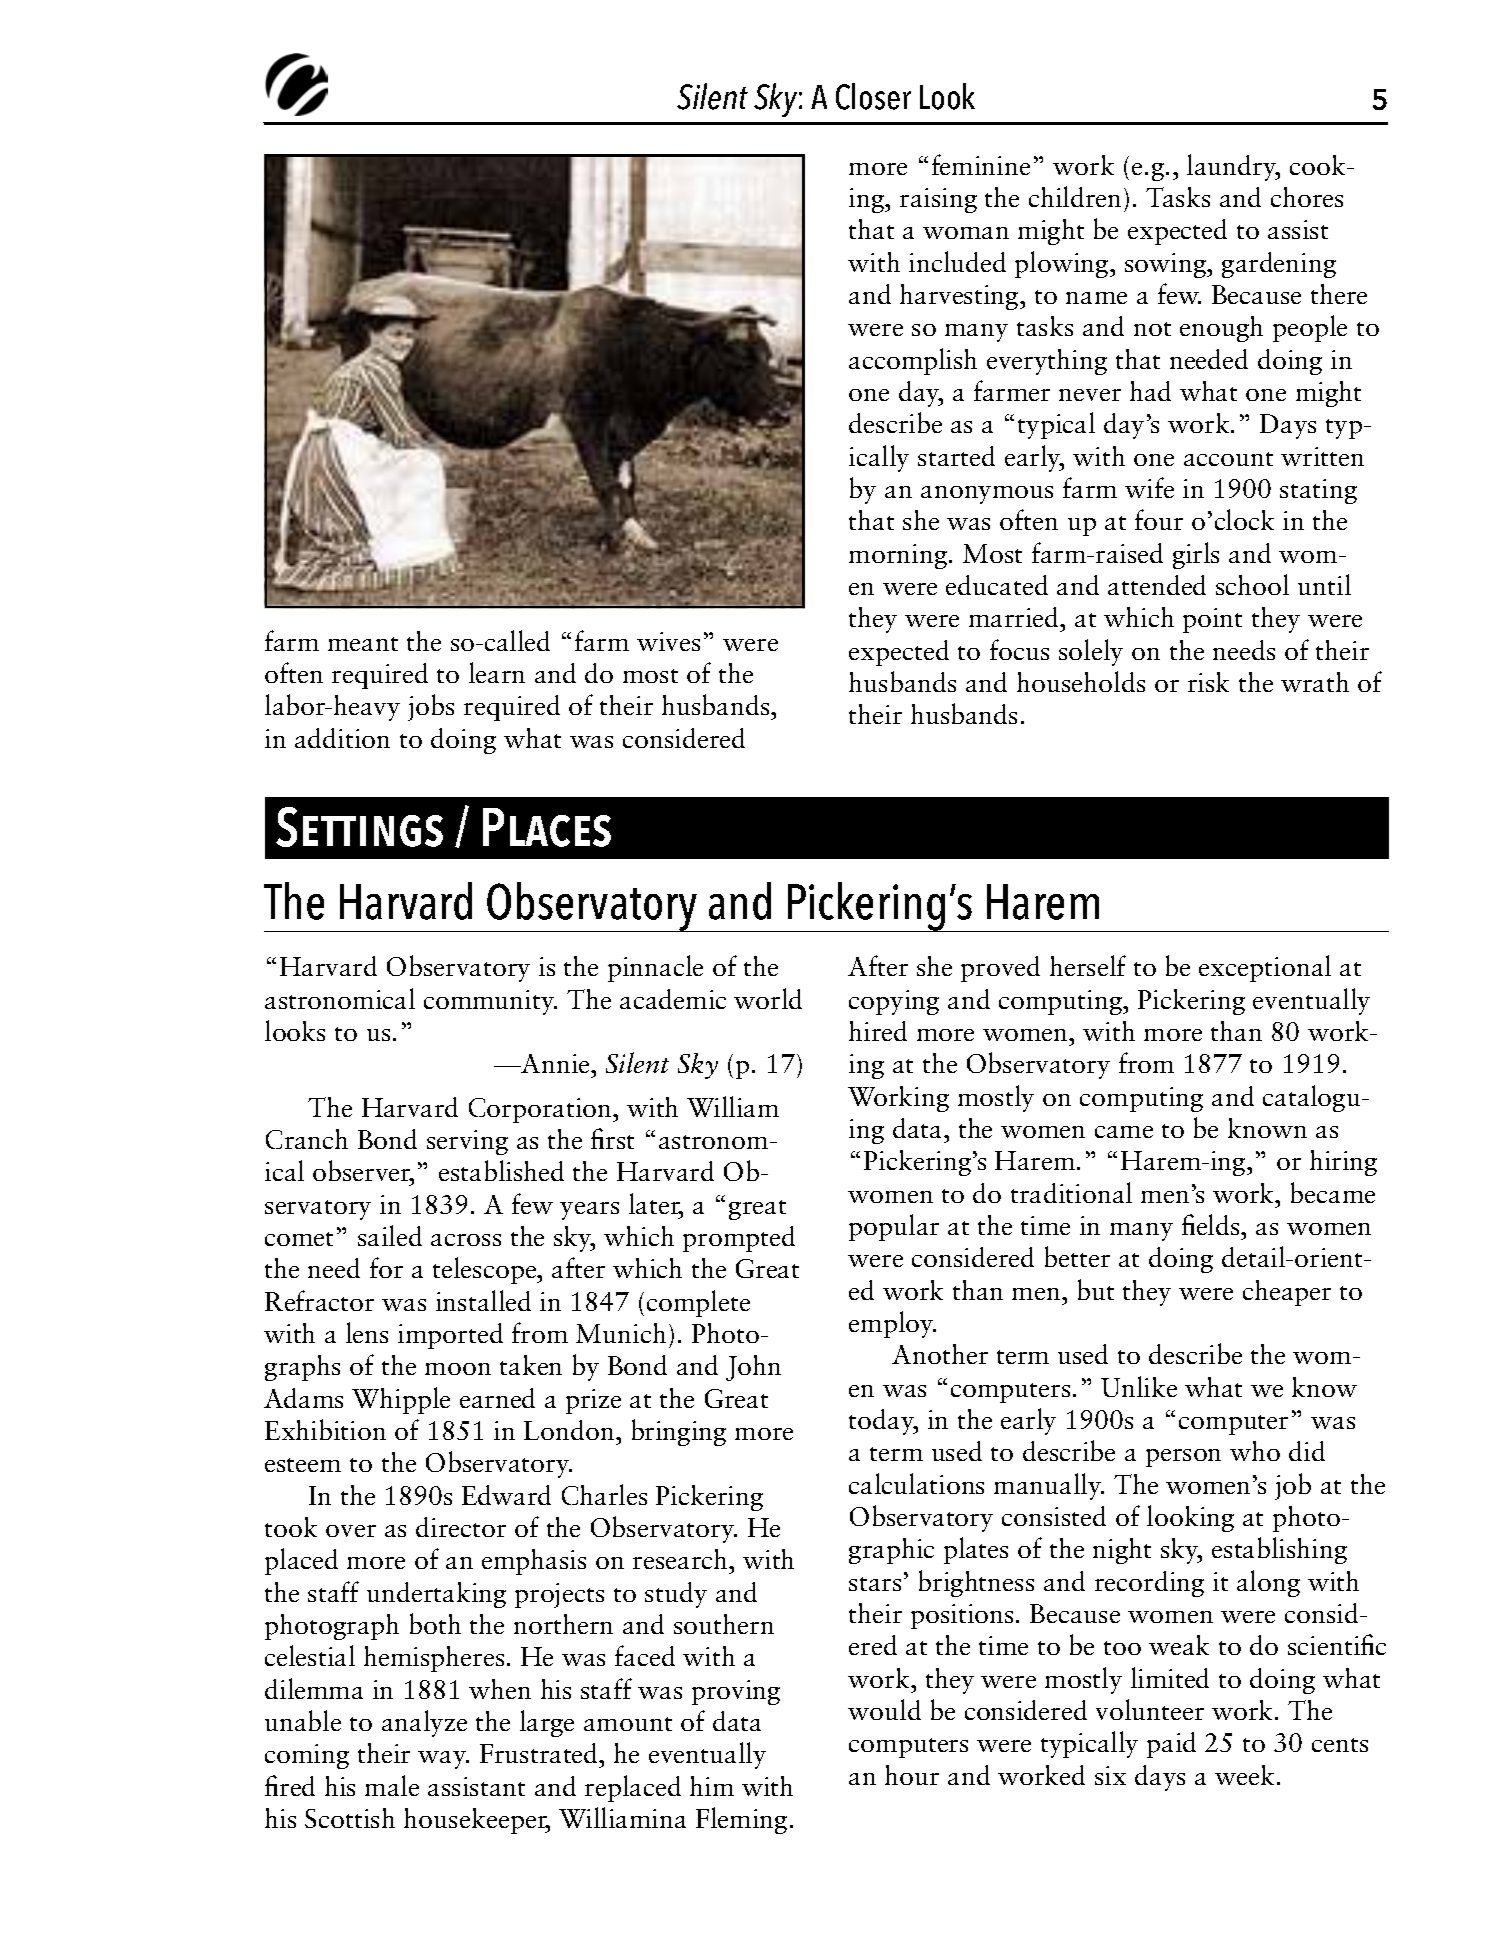  I want to click on account, so click(1228, 459).
